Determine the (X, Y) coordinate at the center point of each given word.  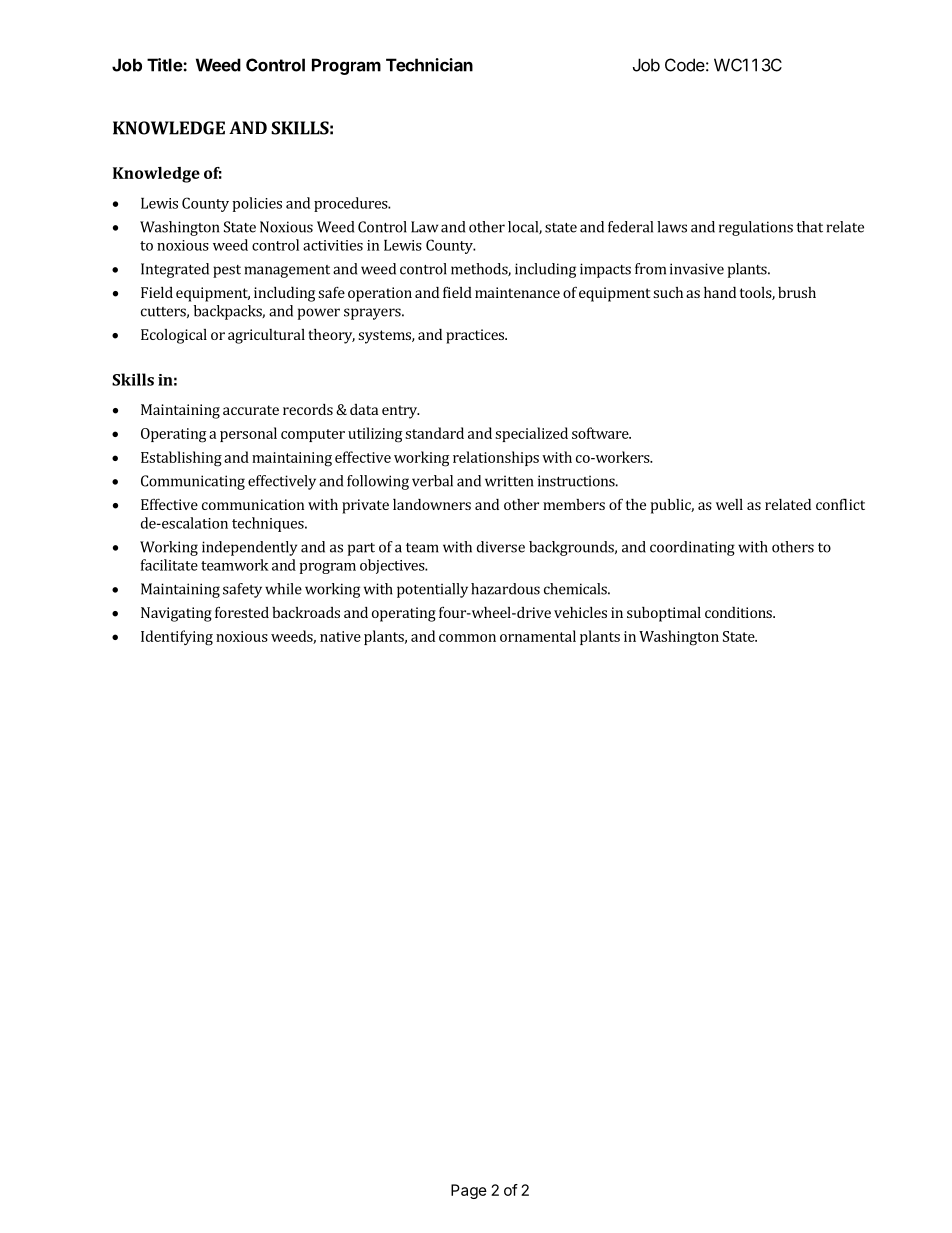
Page (469, 1191)
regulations (756, 228)
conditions (739, 612)
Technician (429, 65)
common (467, 638)
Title (165, 65)
